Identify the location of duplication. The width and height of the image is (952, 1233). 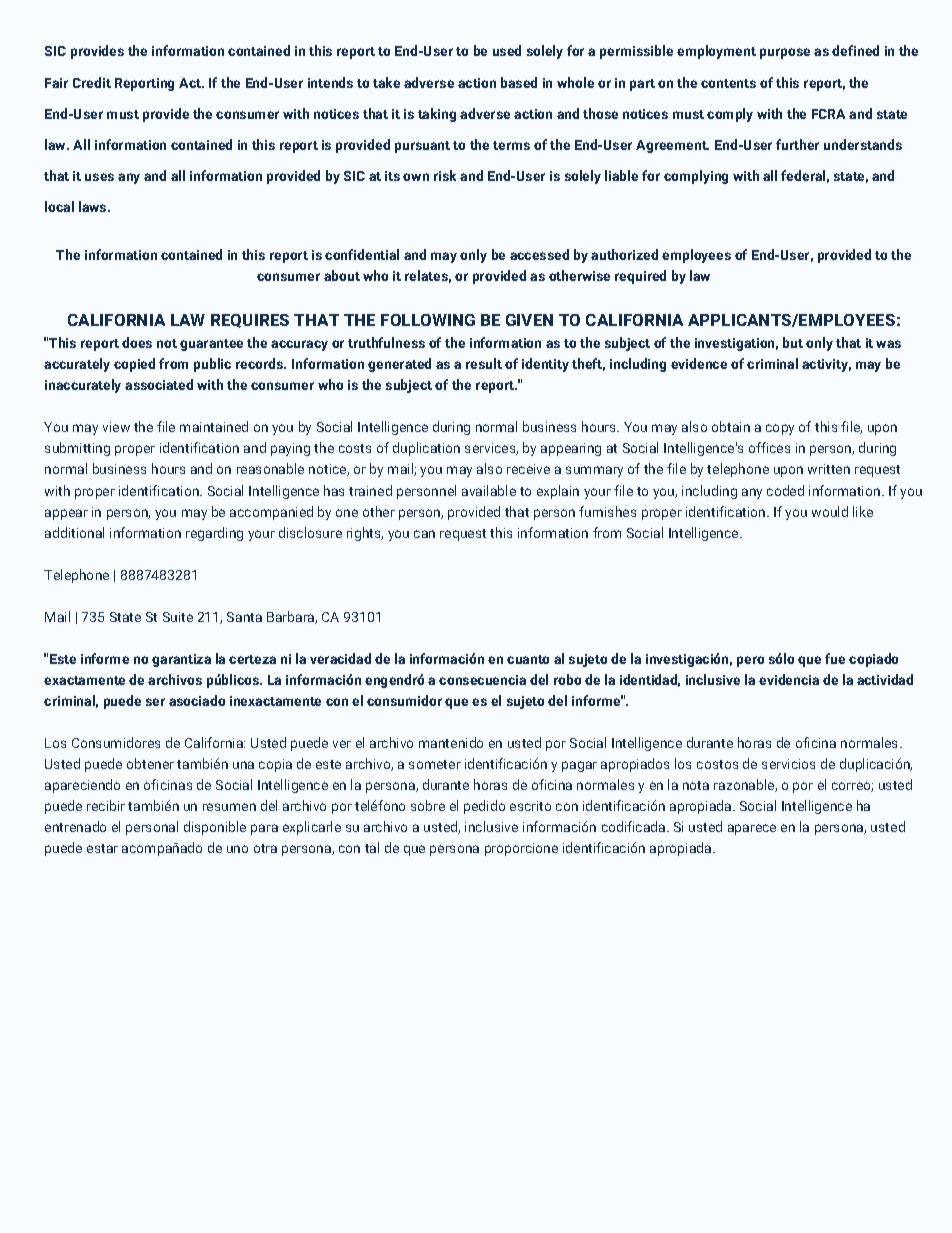
(426, 449).
